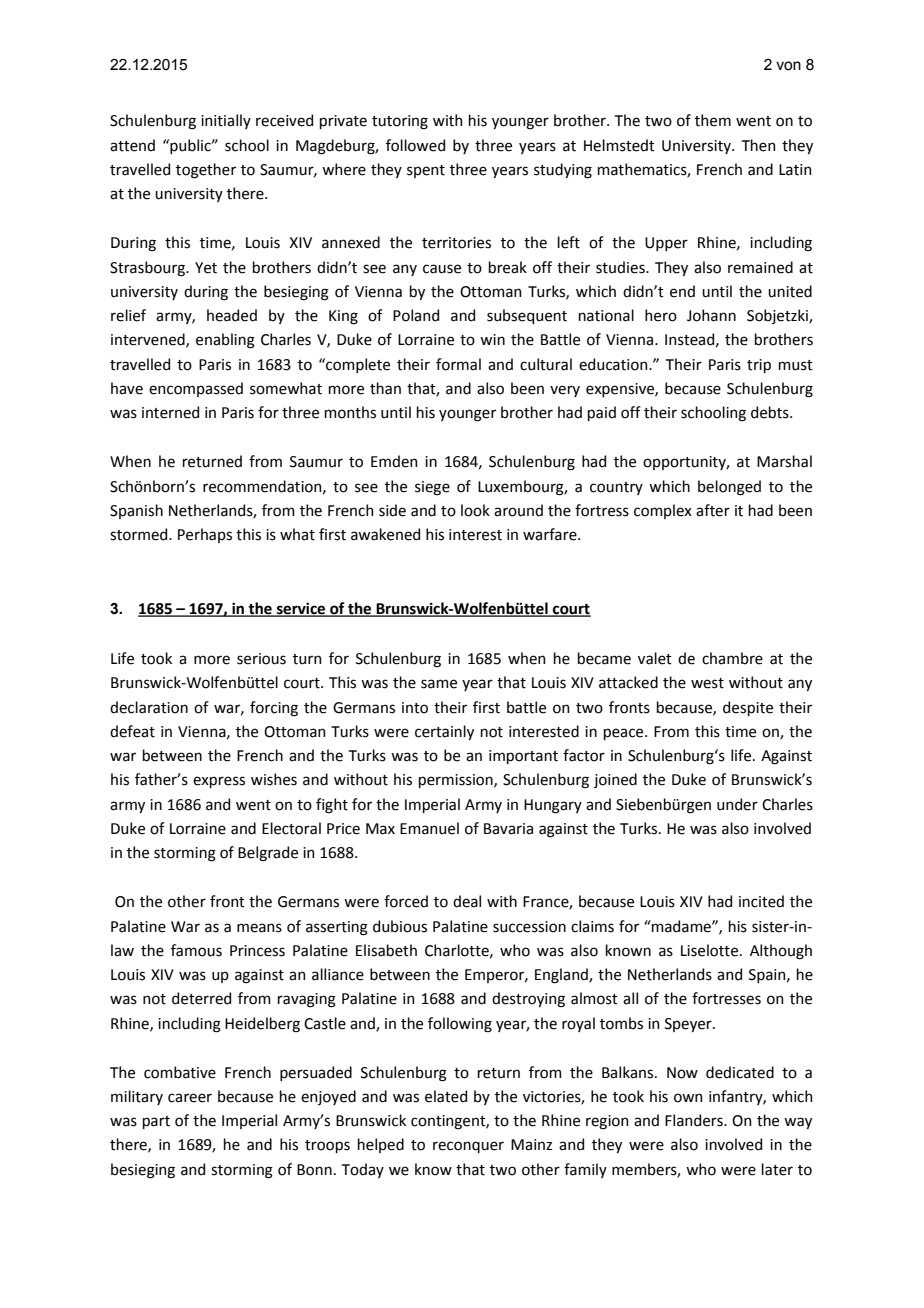 The width and height of the screenshot is (924, 1308). I want to click on Belgrade, so click(268, 854).
